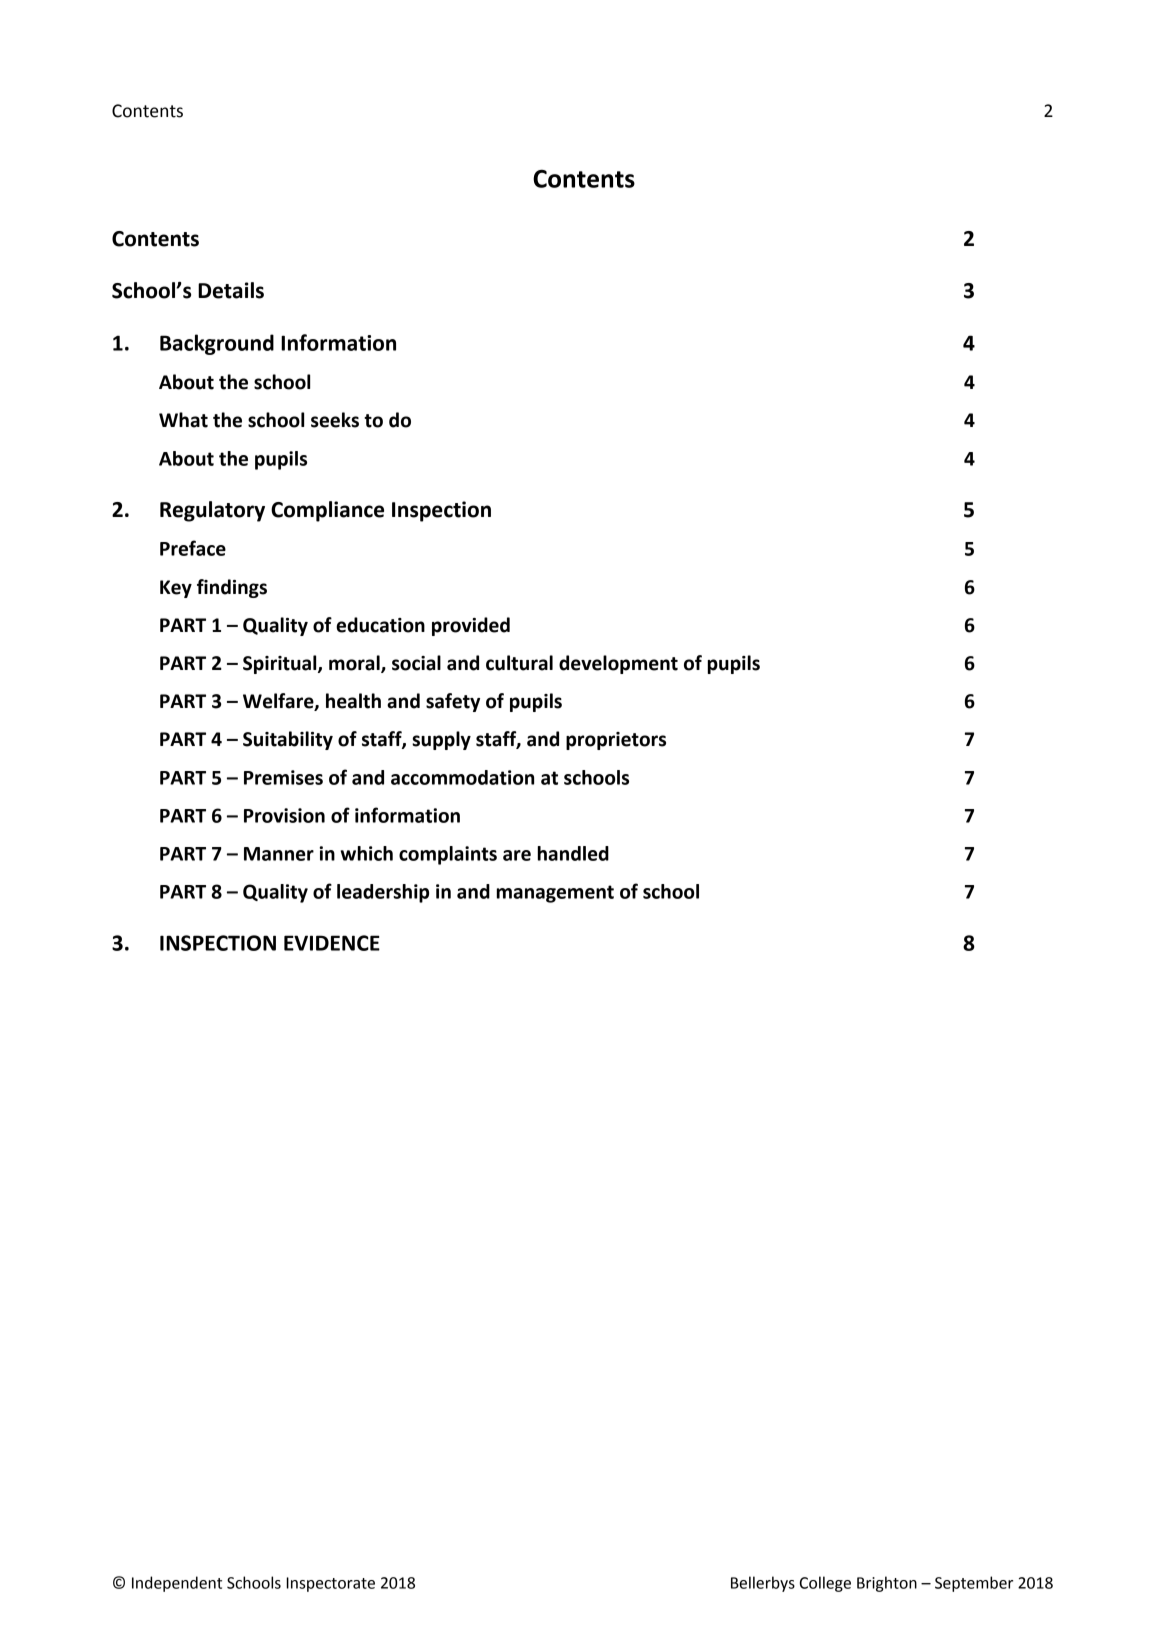  What do you see at coordinates (616, 741) in the page?
I see `proprietors` at bounding box center [616, 741].
